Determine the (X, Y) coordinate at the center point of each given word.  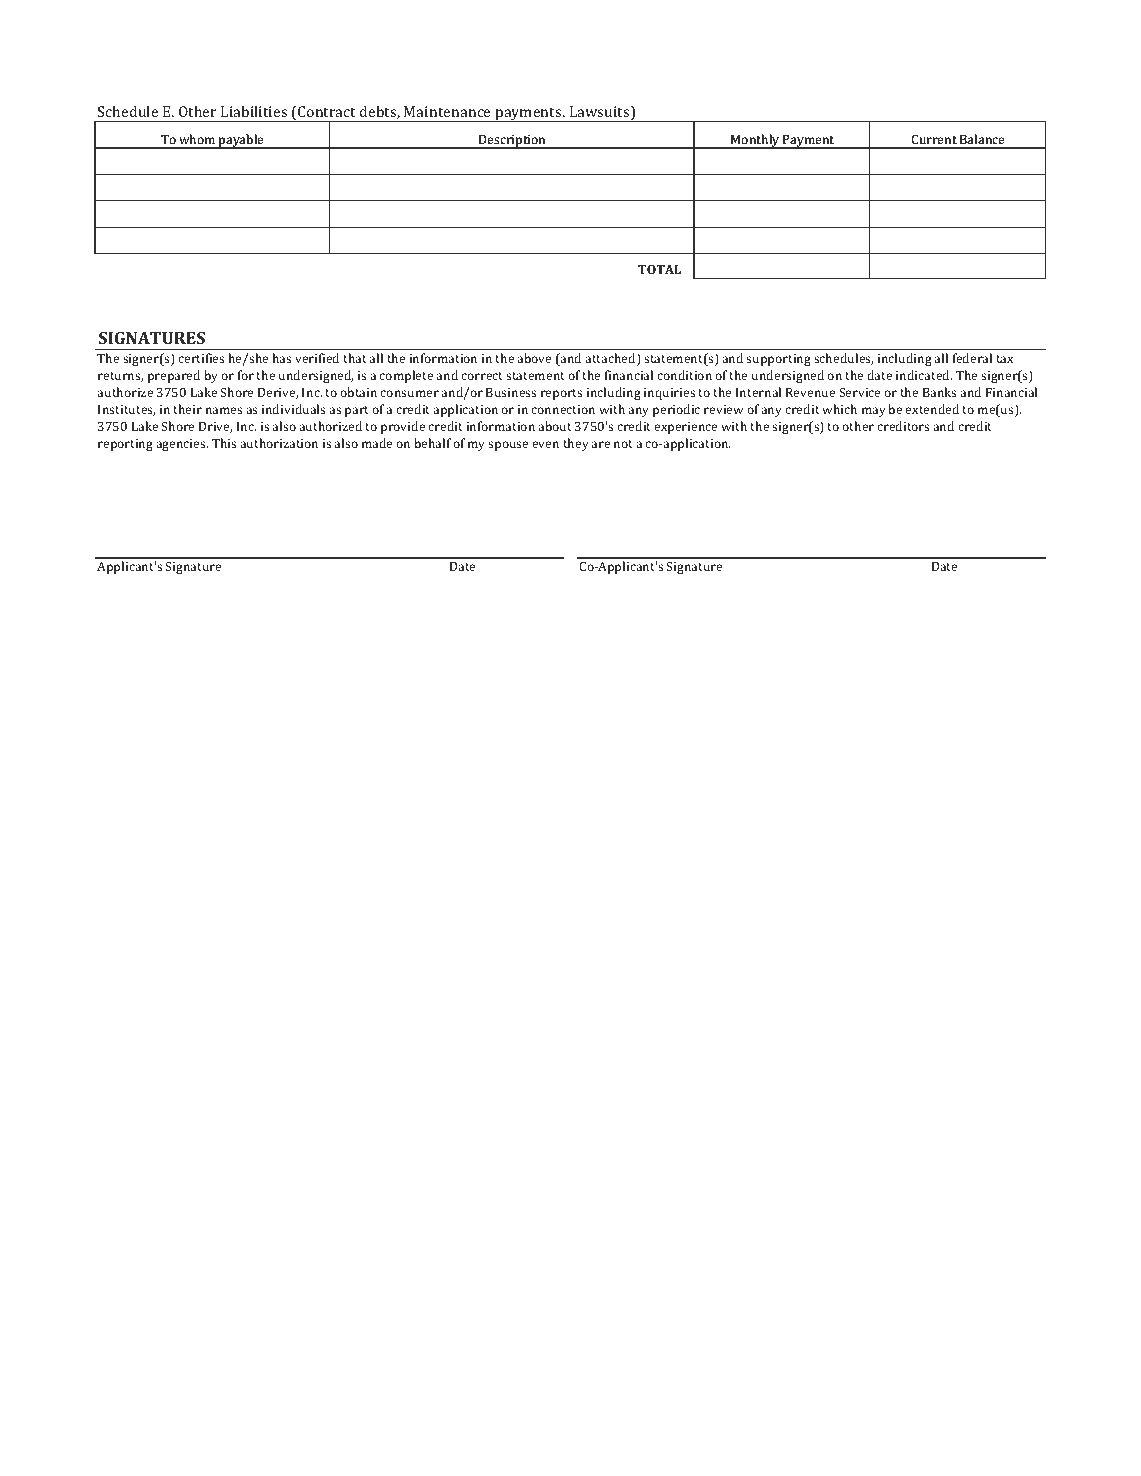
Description (512, 142)
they (576, 444)
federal (972, 358)
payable (241, 141)
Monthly (755, 141)
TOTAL (659, 269)
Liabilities (254, 111)
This (224, 443)
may (874, 412)
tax (1005, 359)
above (534, 358)
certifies (201, 358)
